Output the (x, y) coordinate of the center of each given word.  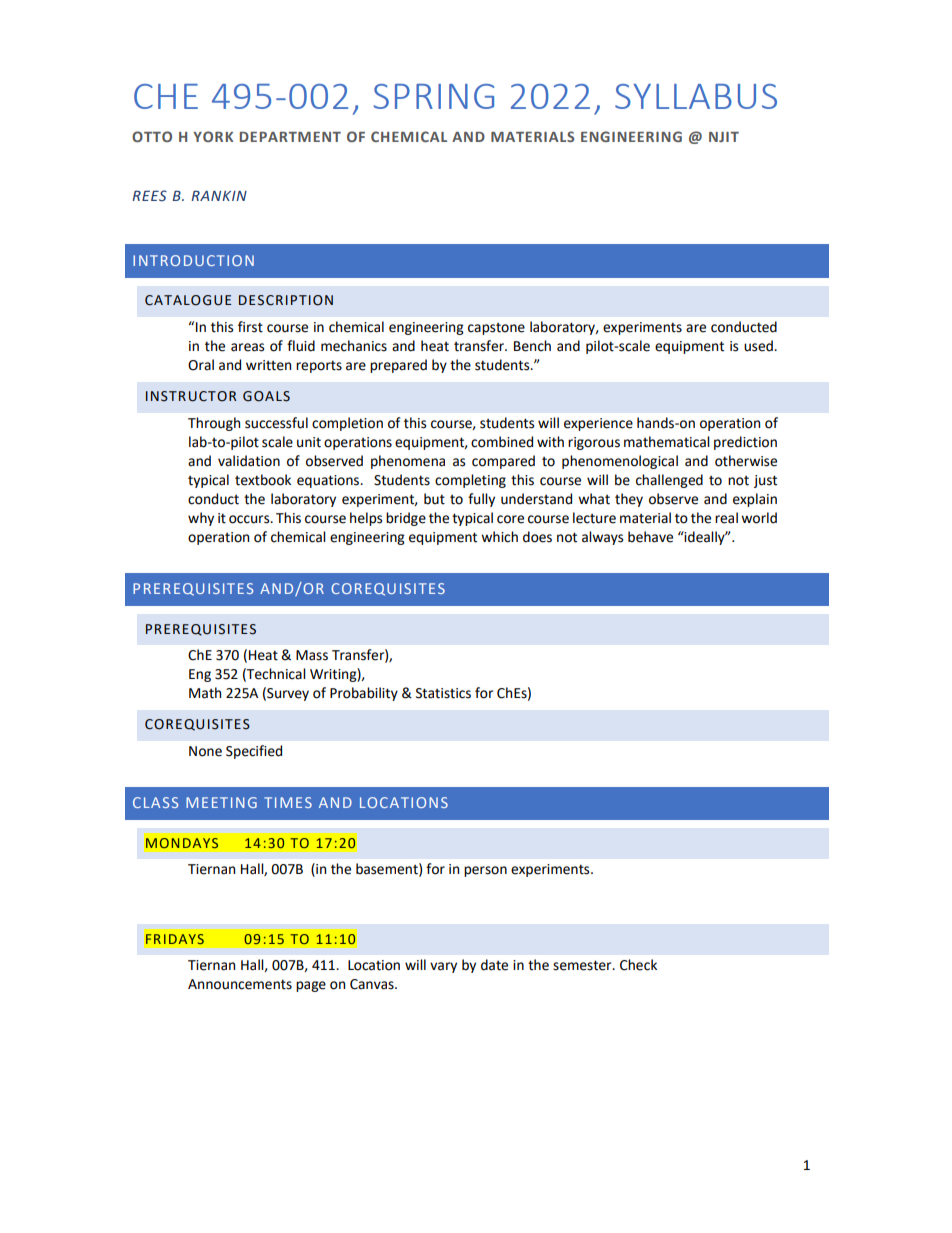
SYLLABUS (696, 96)
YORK (213, 136)
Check (638, 965)
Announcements (240, 984)
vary (443, 967)
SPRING (433, 96)
